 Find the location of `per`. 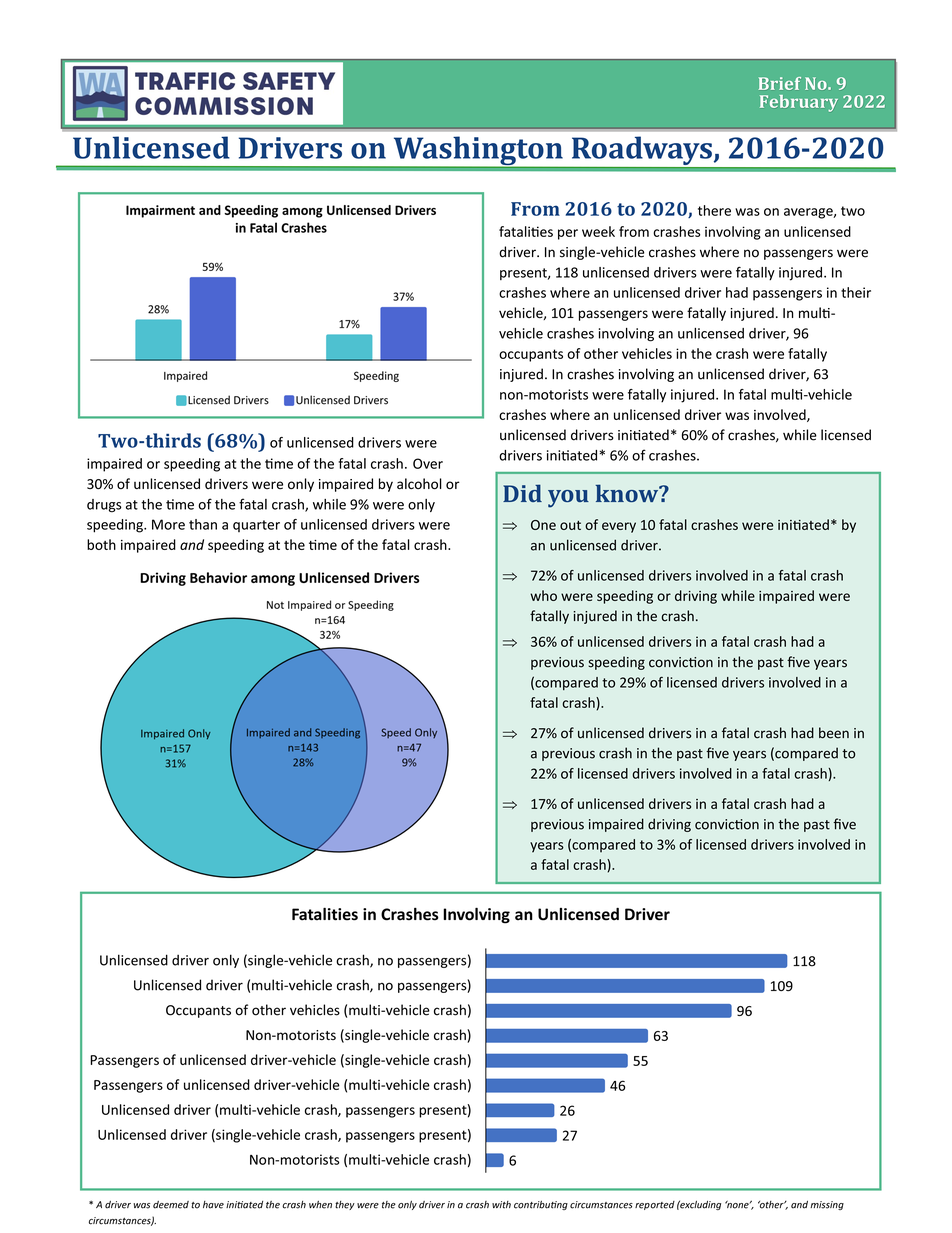

per is located at coordinates (568, 234).
